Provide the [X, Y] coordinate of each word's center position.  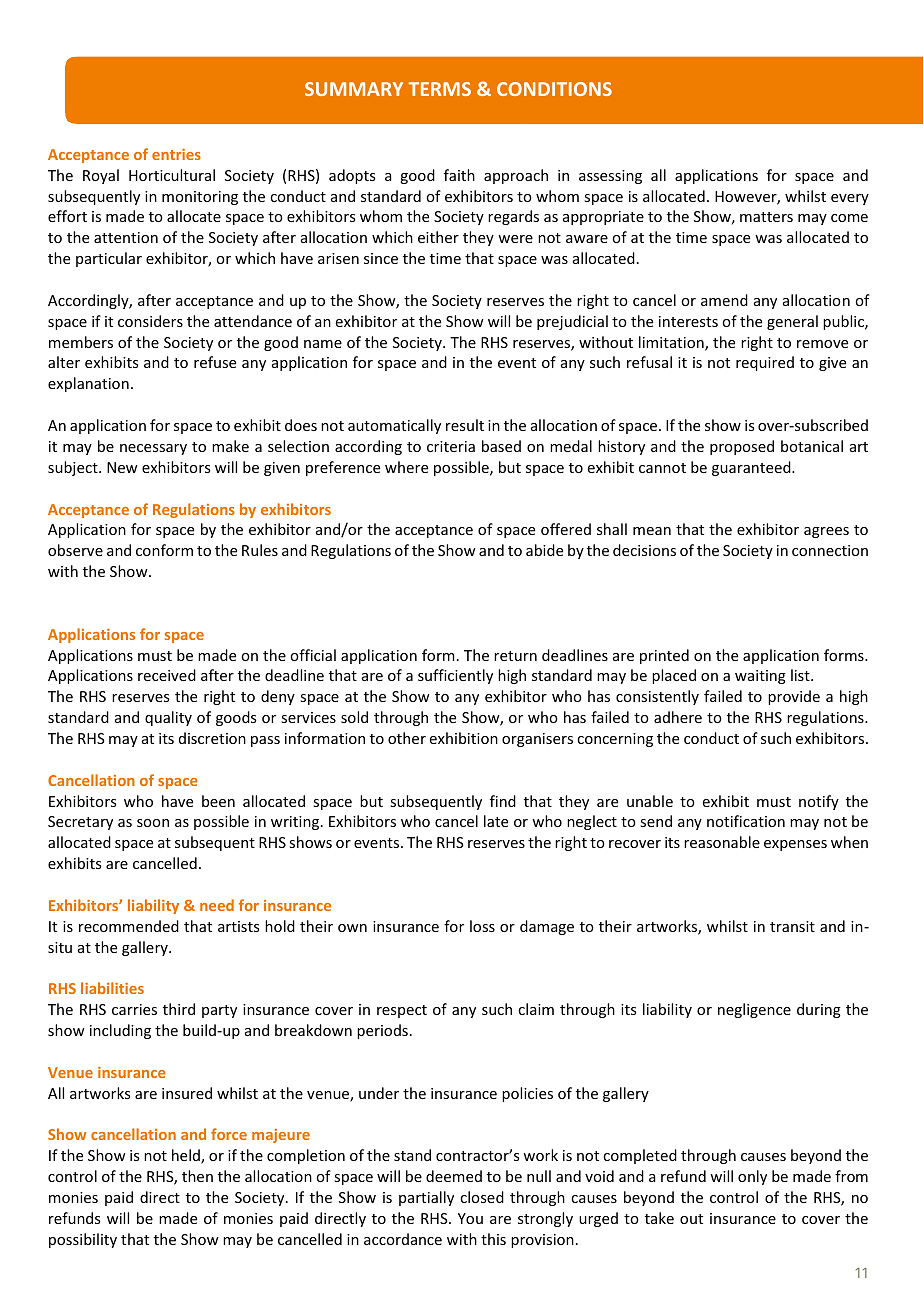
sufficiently [455, 676]
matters [766, 217]
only [752, 1177]
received [167, 675]
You [470, 1218]
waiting [760, 677]
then [197, 1176]
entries [176, 154]
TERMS [440, 89]
